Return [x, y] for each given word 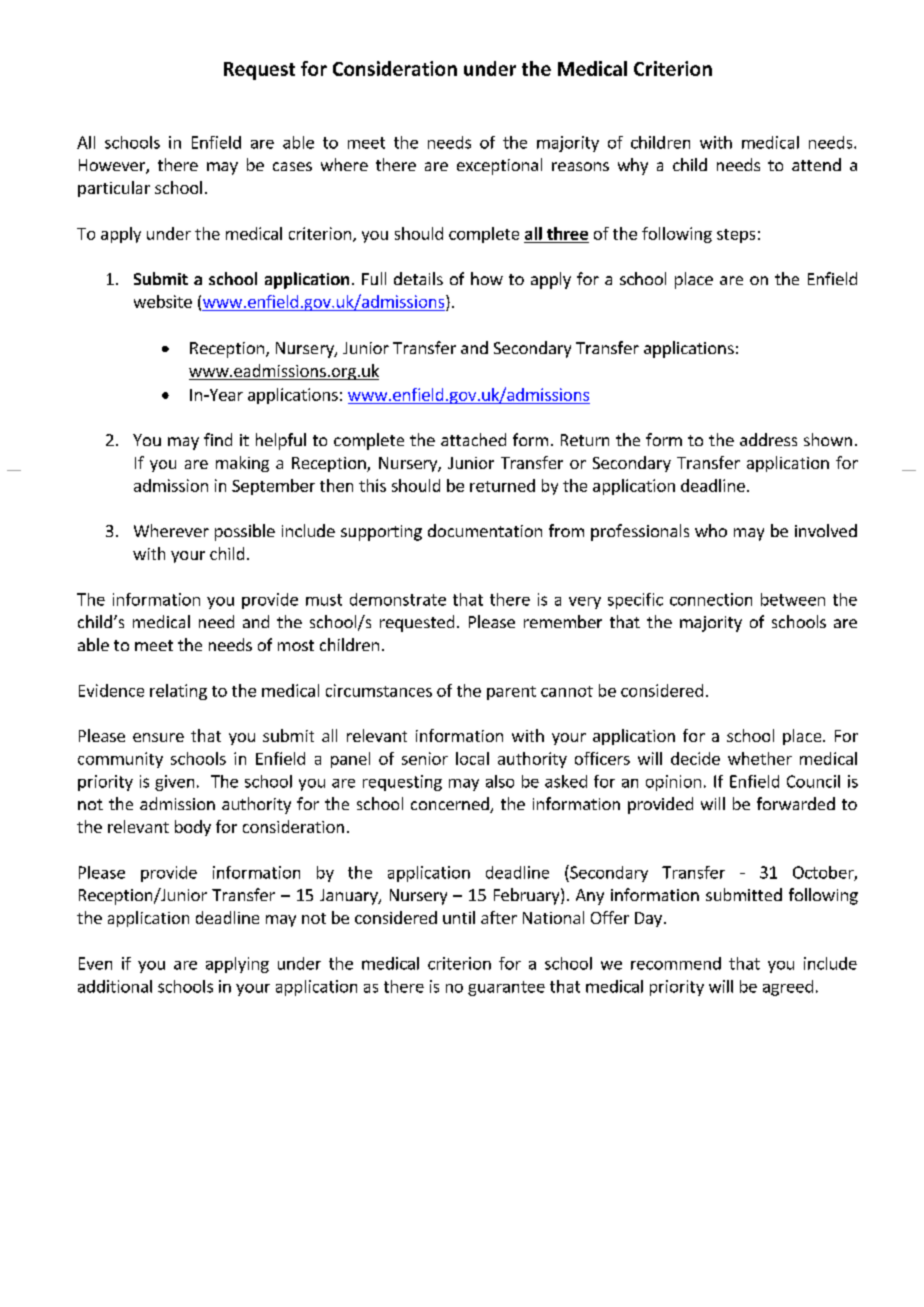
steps [736, 236]
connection [711, 599]
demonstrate [398, 599]
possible [245, 532]
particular [114, 189]
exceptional [499, 166]
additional [115, 986]
